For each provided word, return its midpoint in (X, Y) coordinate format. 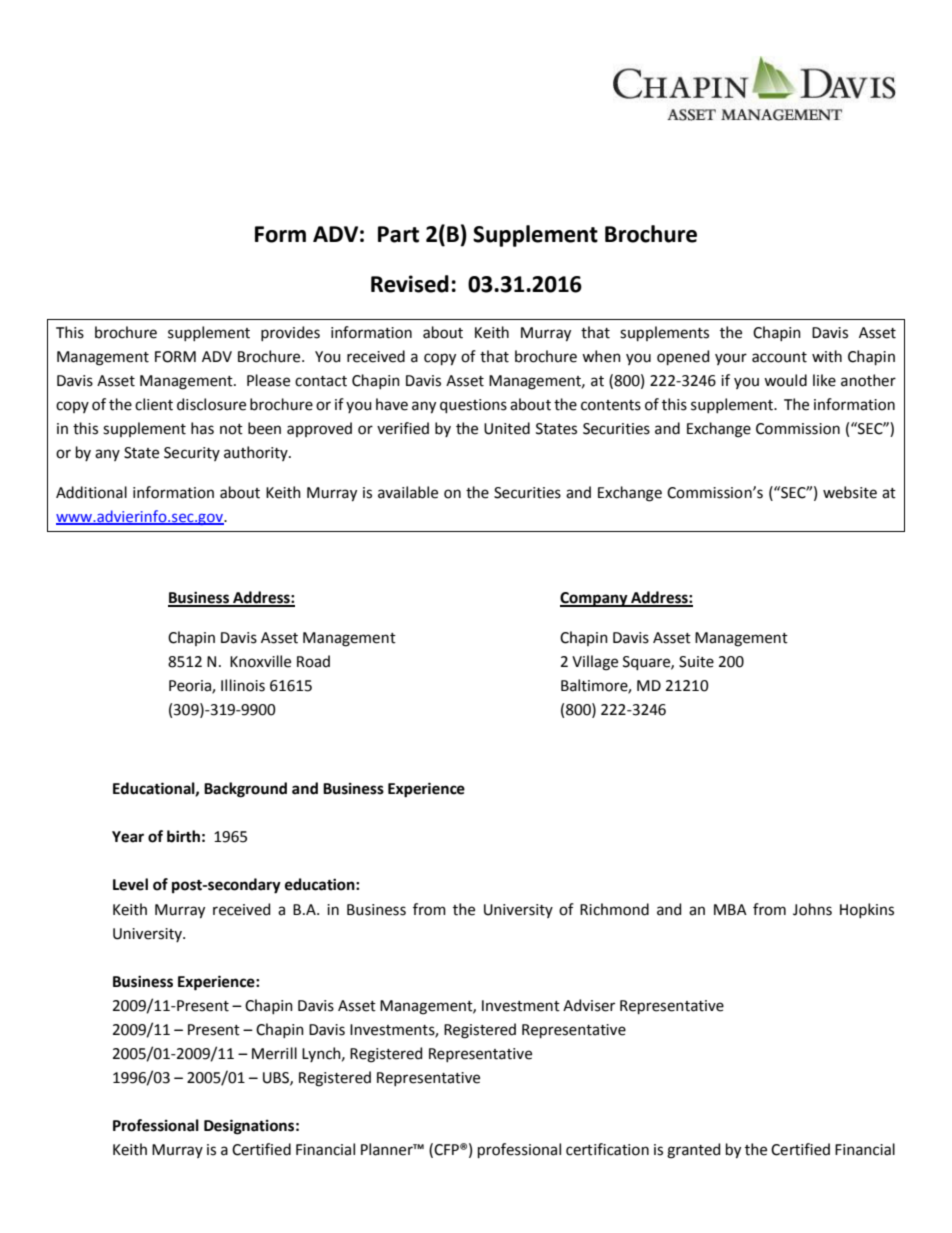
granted (693, 1151)
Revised (410, 284)
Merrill (274, 1053)
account (779, 357)
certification (607, 1149)
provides (290, 333)
